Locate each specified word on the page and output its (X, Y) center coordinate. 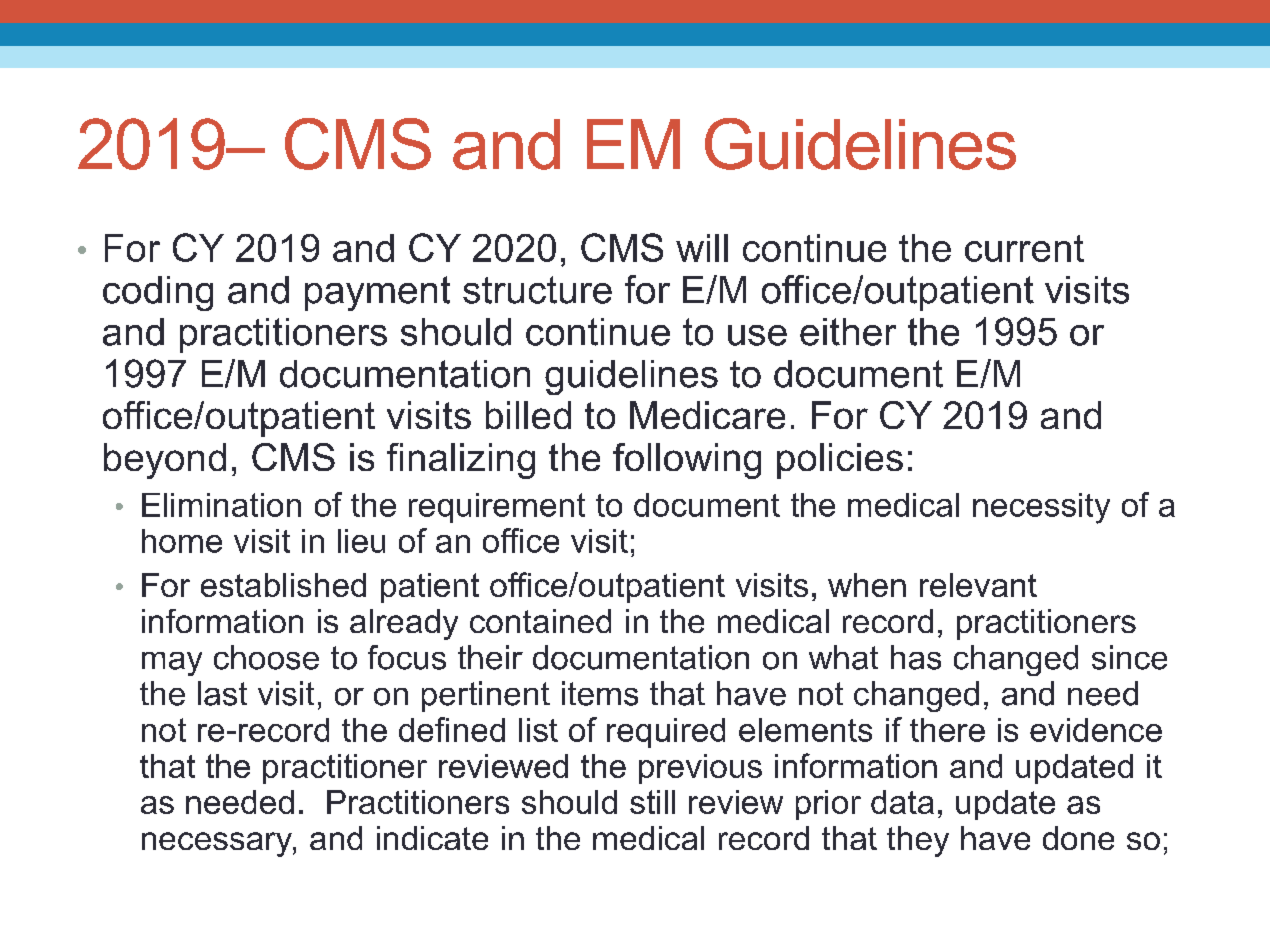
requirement (497, 508)
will (702, 248)
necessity (1041, 508)
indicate (432, 838)
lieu (361, 541)
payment (377, 293)
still (652, 802)
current (1024, 248)
